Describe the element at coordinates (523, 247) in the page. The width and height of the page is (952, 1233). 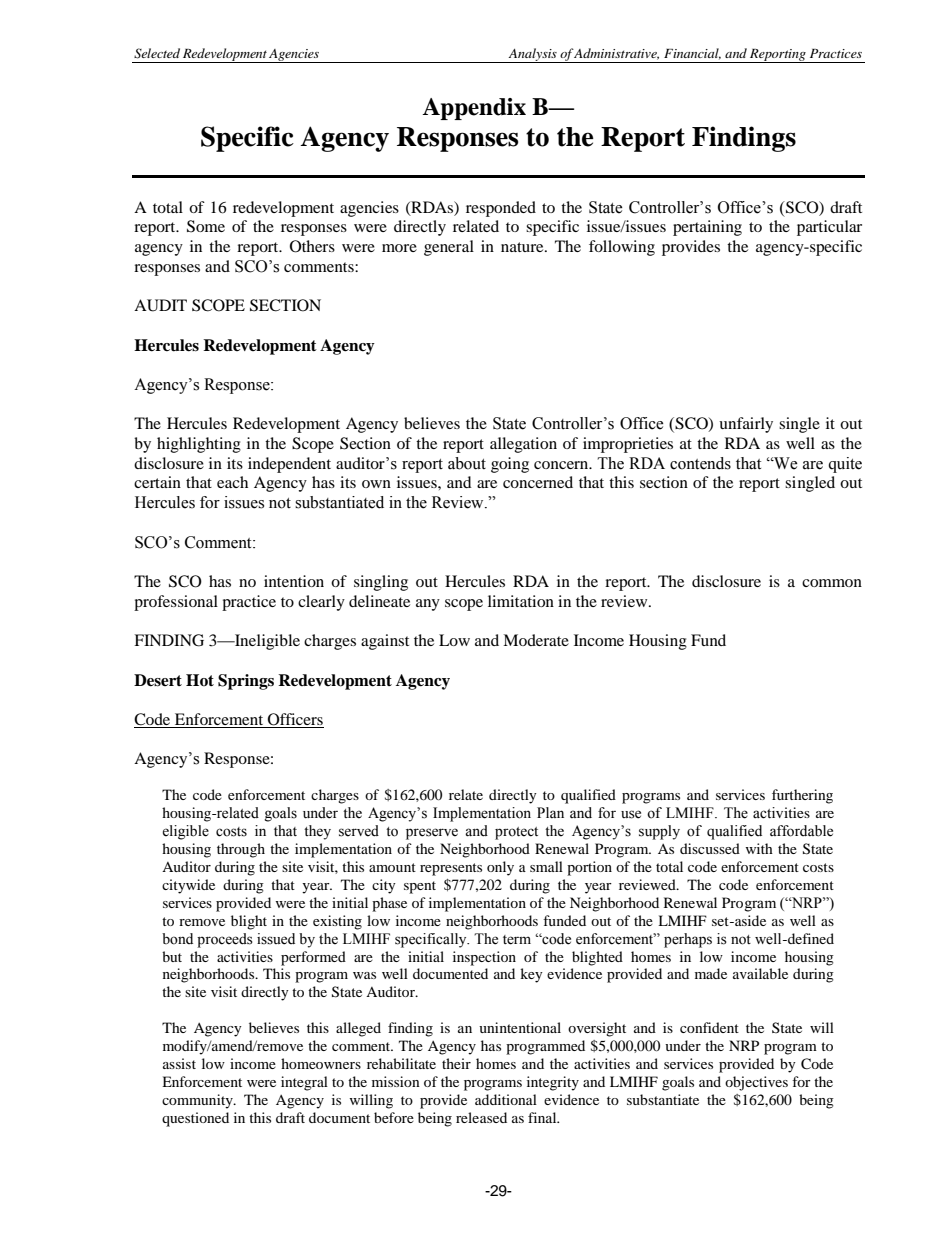
I see `nature` at that location.
